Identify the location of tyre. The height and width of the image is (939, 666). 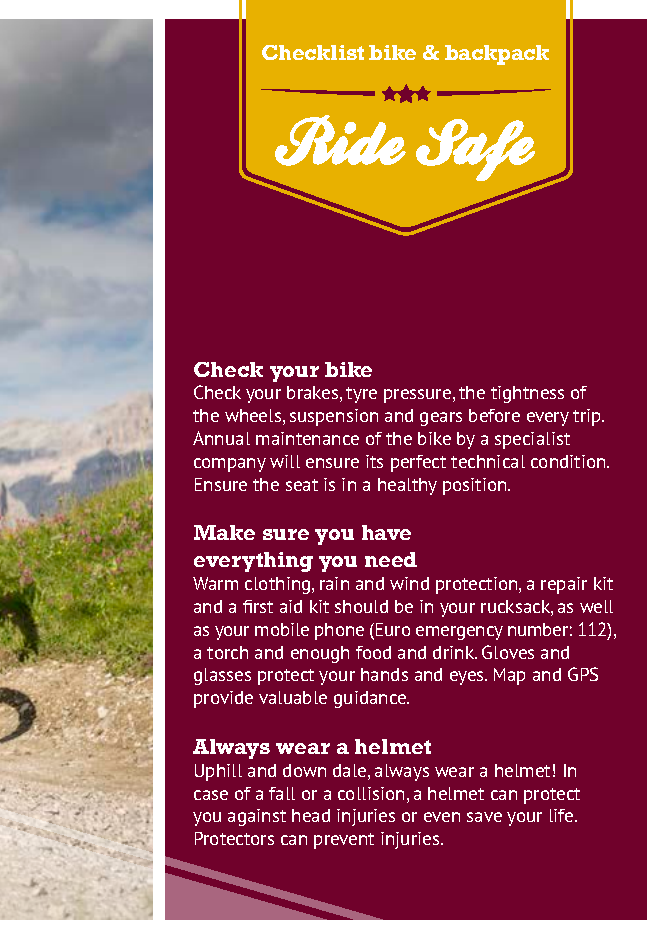
(361, 395).
